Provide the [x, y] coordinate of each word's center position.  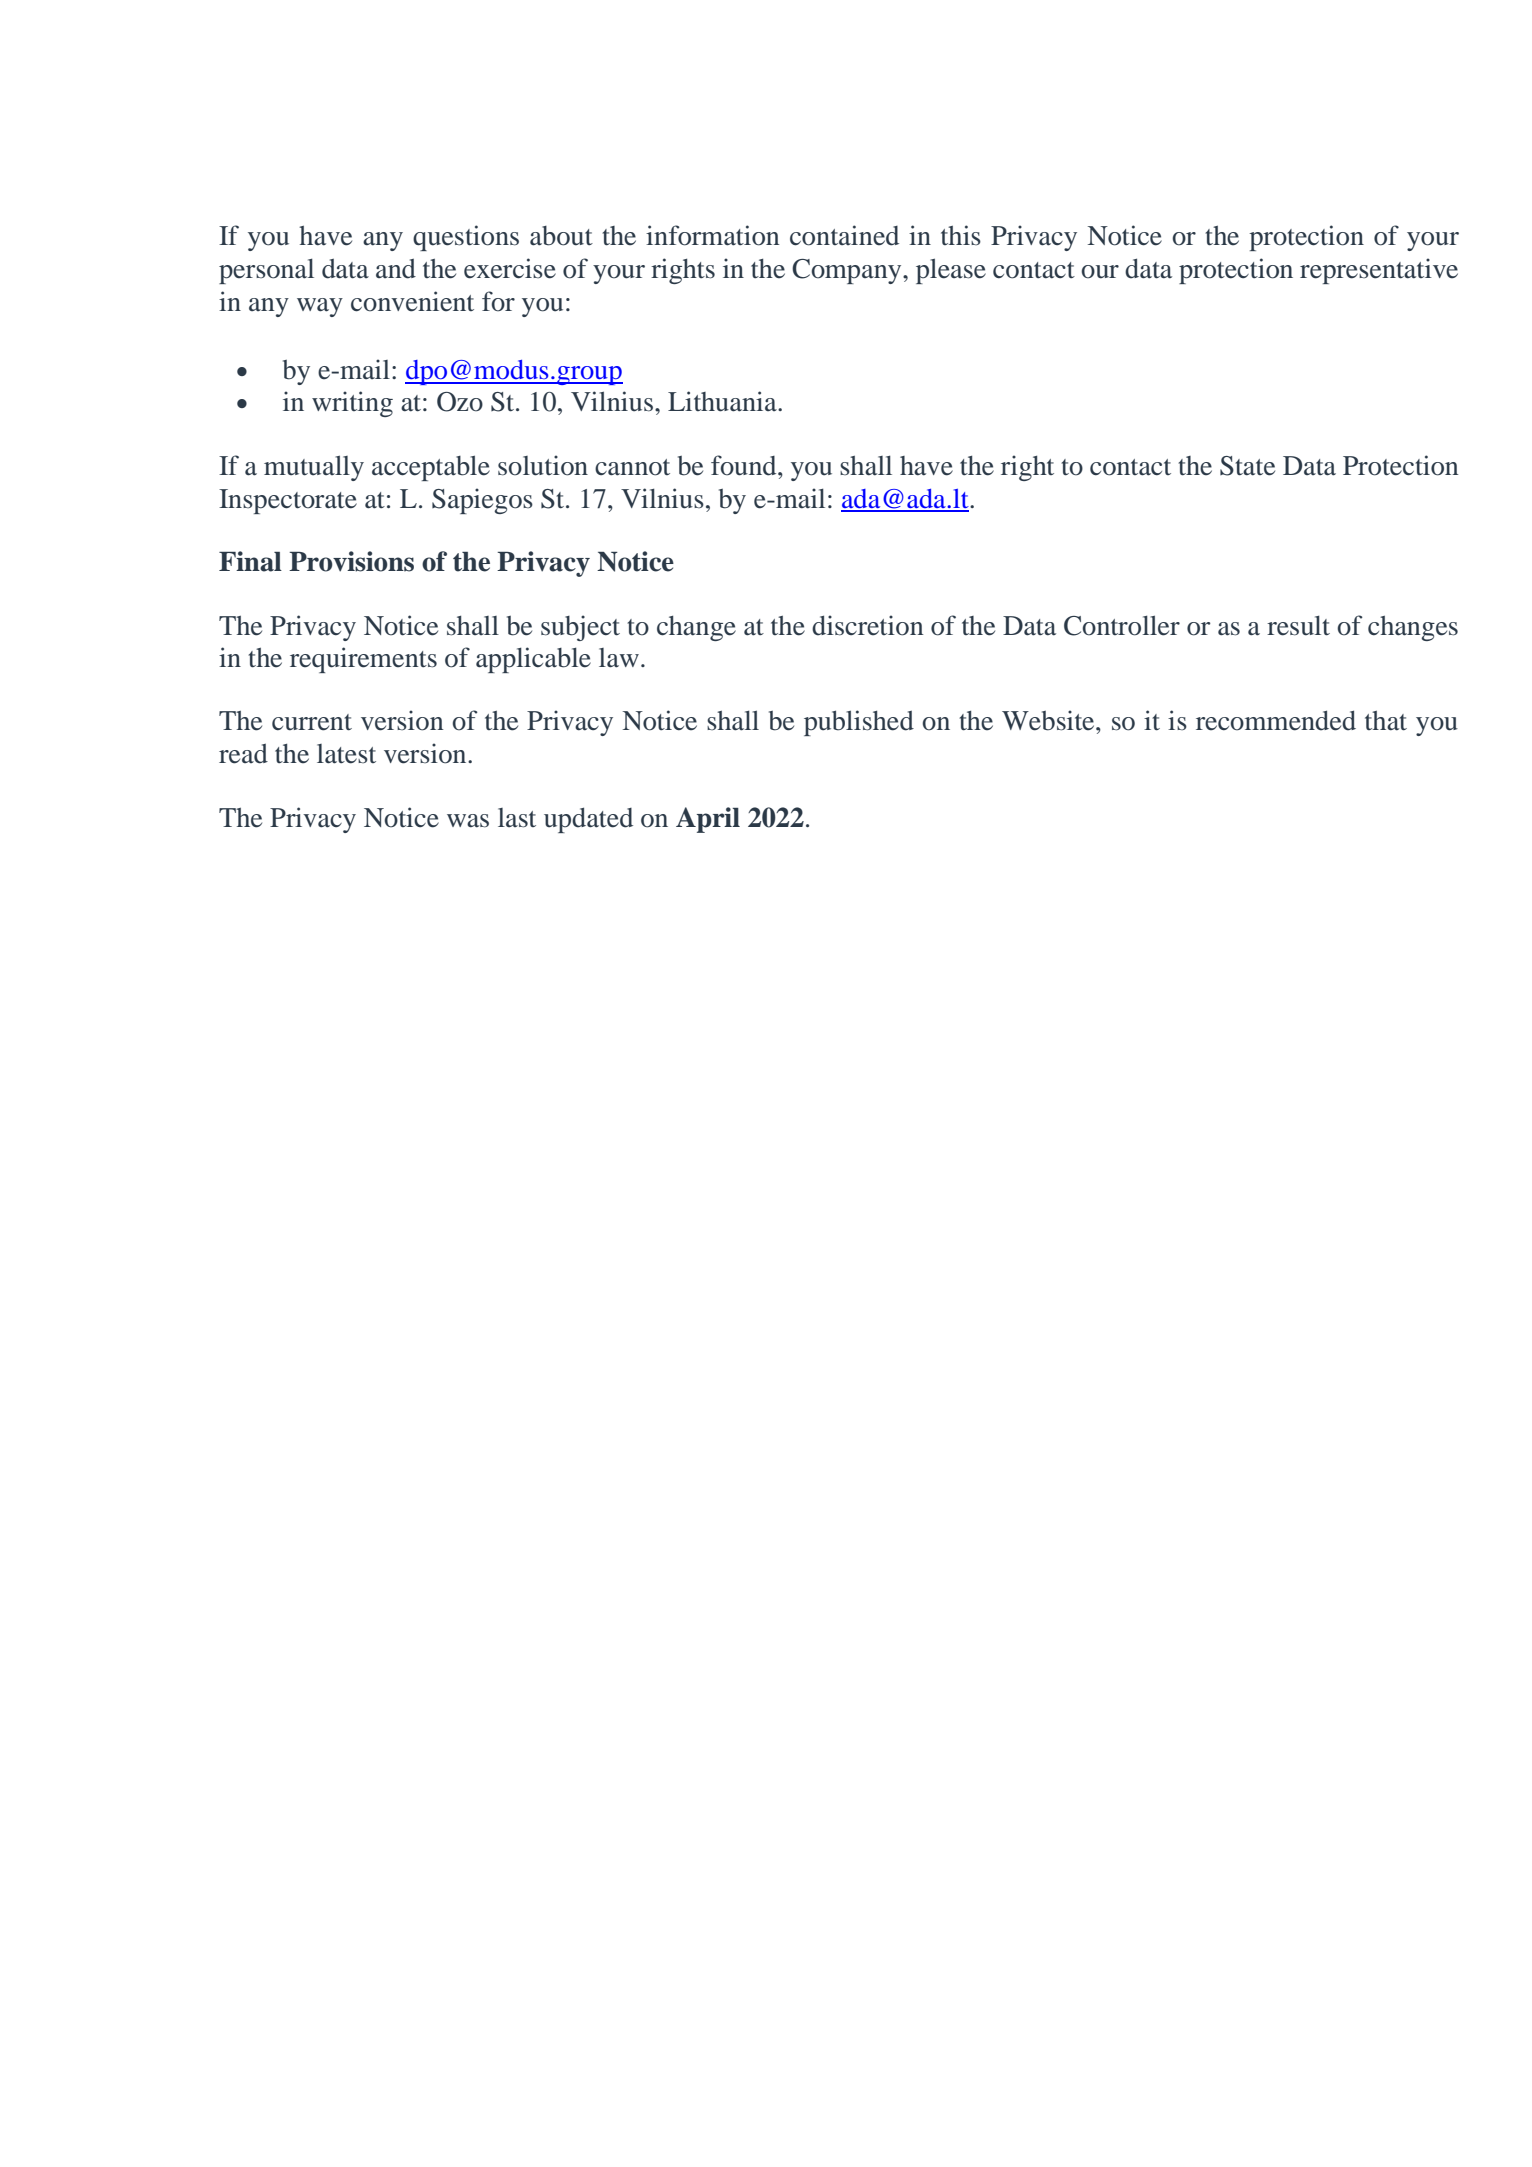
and [396, 269]
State [1247, 466]
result [1298, 625]
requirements [363, 660]
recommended [1276, 720]
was [468, 821]
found [745, 465]
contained [844, 235]
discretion [868, 625]
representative [1379, 271]
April [708, 820]
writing [352, 404]
